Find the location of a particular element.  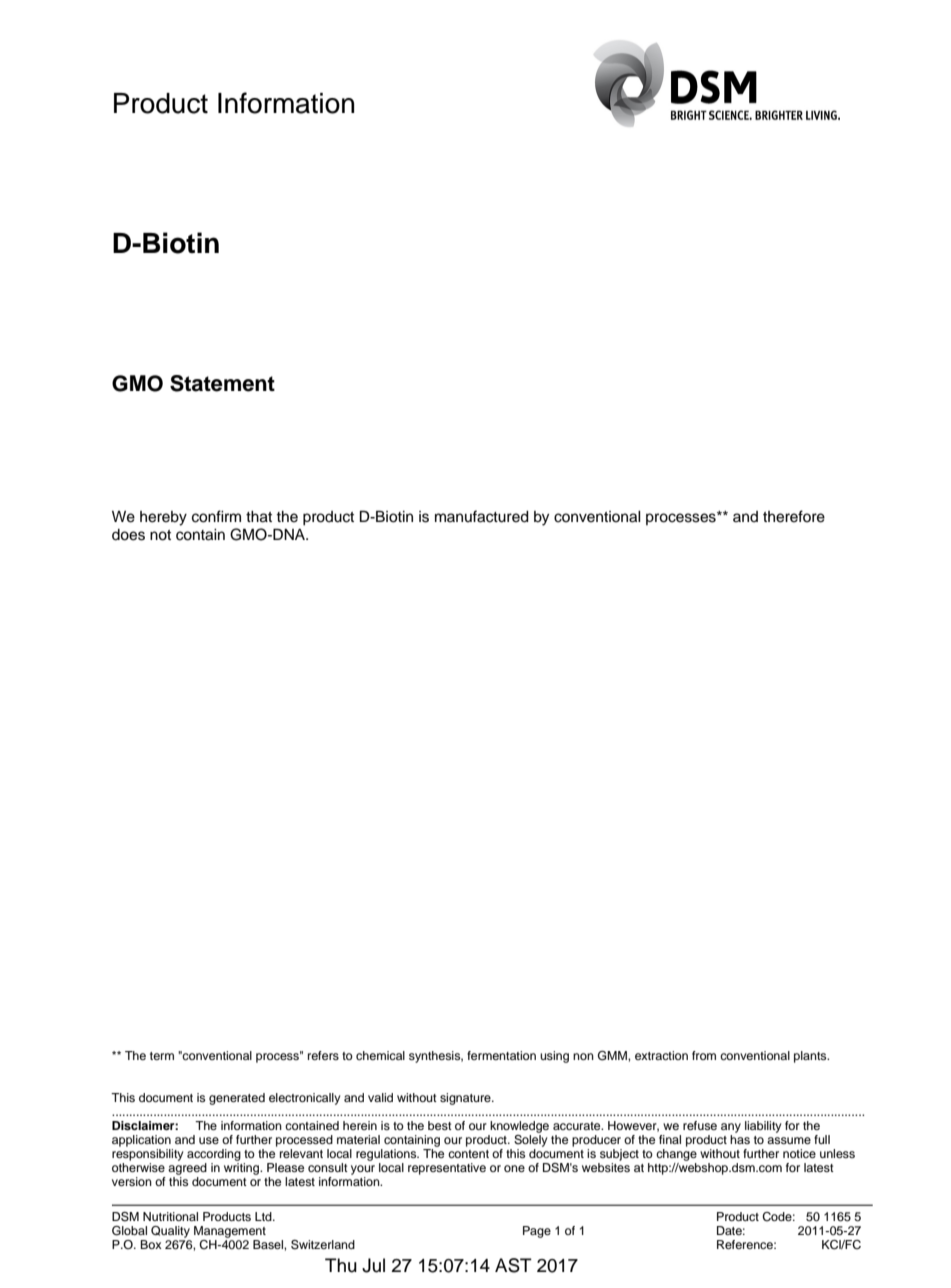

fermentation is located at coordinates (501, 1055).
